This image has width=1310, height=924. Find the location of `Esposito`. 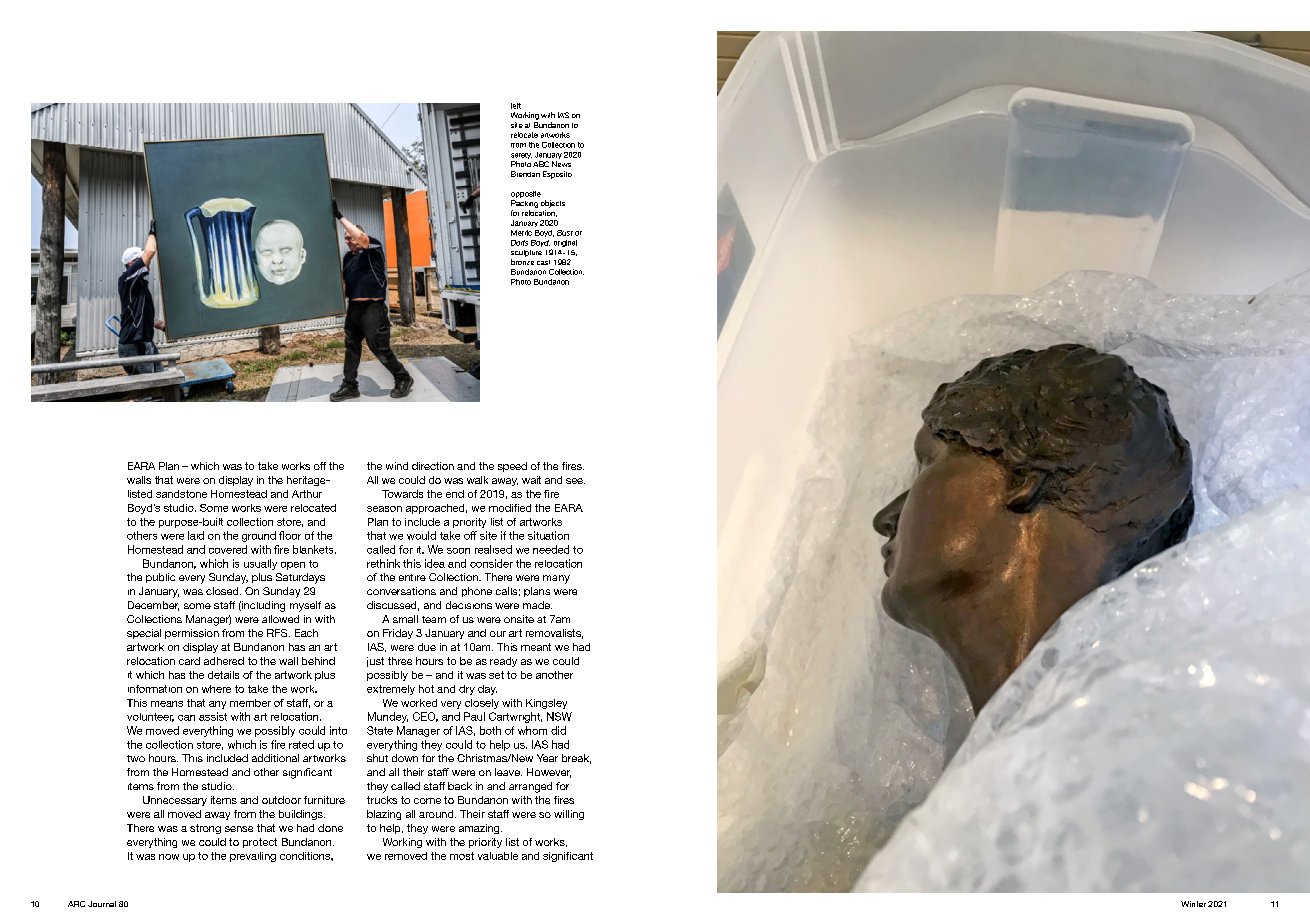

Esposito is located at coordinates (557, 175).
